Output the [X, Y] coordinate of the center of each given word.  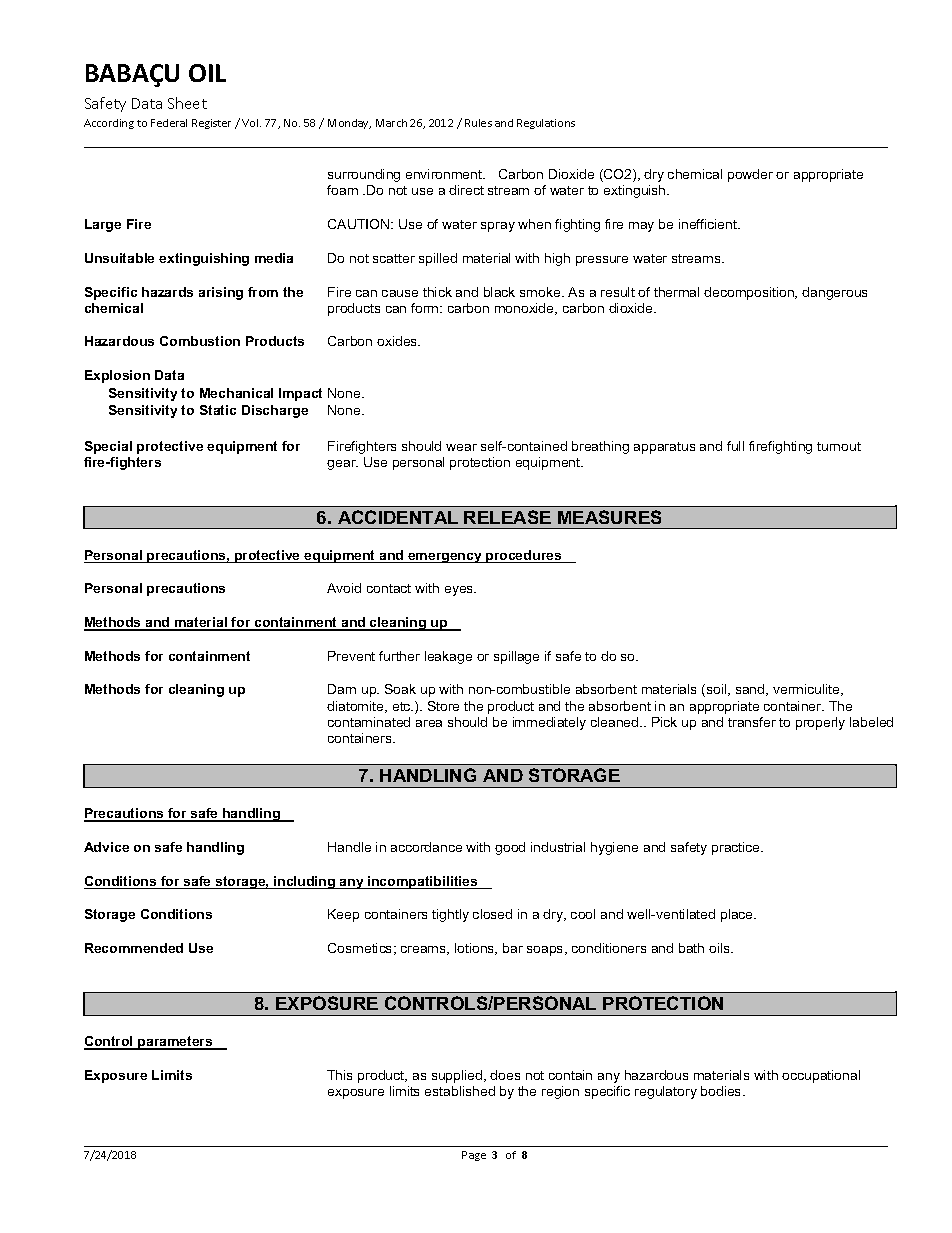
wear [461, 447]
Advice [106, 847]
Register [211, 124]
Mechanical [236, 393]
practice [737, 848]
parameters [175, 1043]
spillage [516, 657]
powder [750, 175]
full [735, 446]
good [510, 848]
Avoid [344, 588]
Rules [478, 123]
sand [751, 690]
